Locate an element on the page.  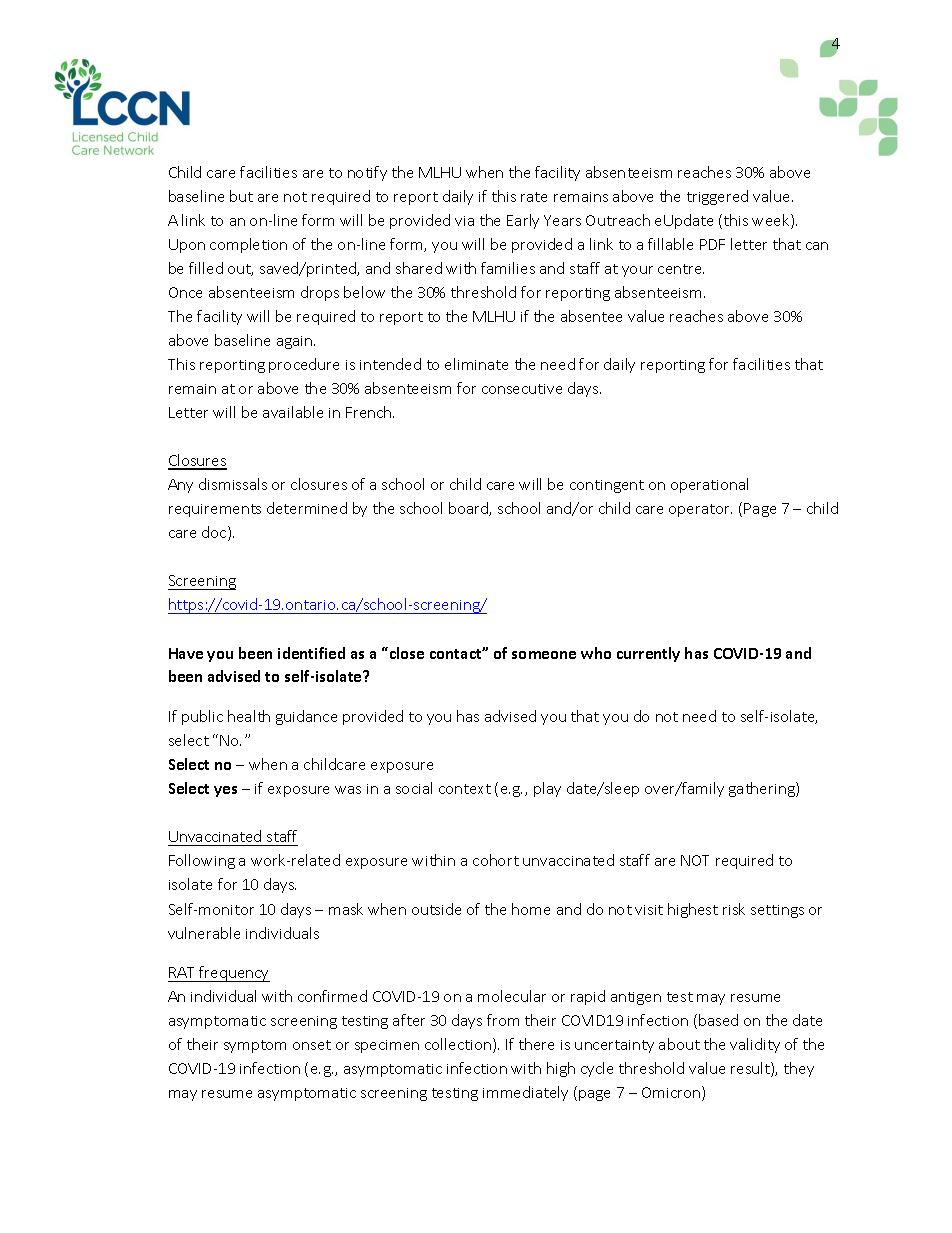
onset is located at coordinates (312, 1045).
